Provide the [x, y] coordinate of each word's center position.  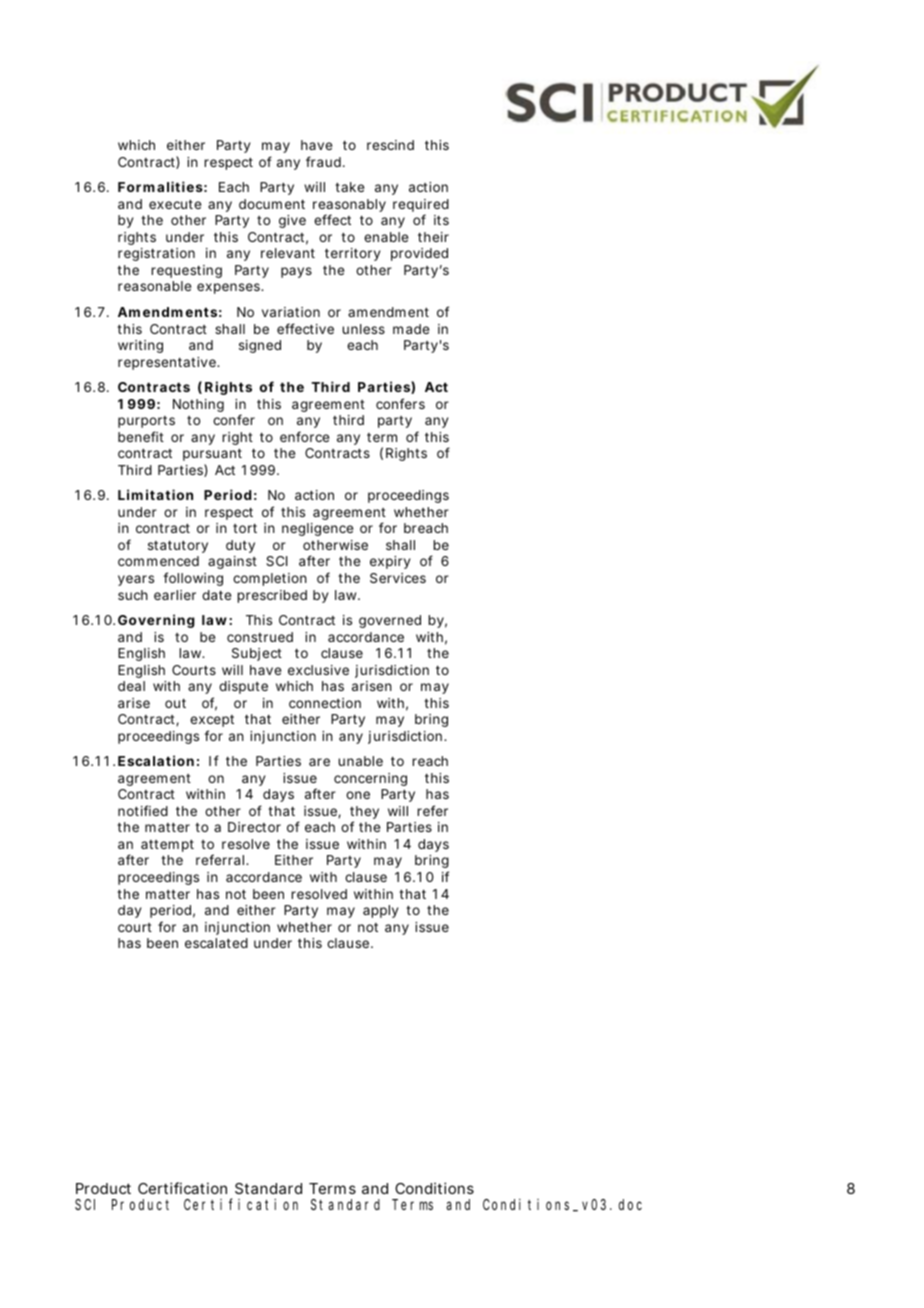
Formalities [160, 186]
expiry [390, 562]
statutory [178, 546]
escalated [216, 943]
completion [270, 579]
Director [254, 827]
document [272, 204]
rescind [390, 145]
